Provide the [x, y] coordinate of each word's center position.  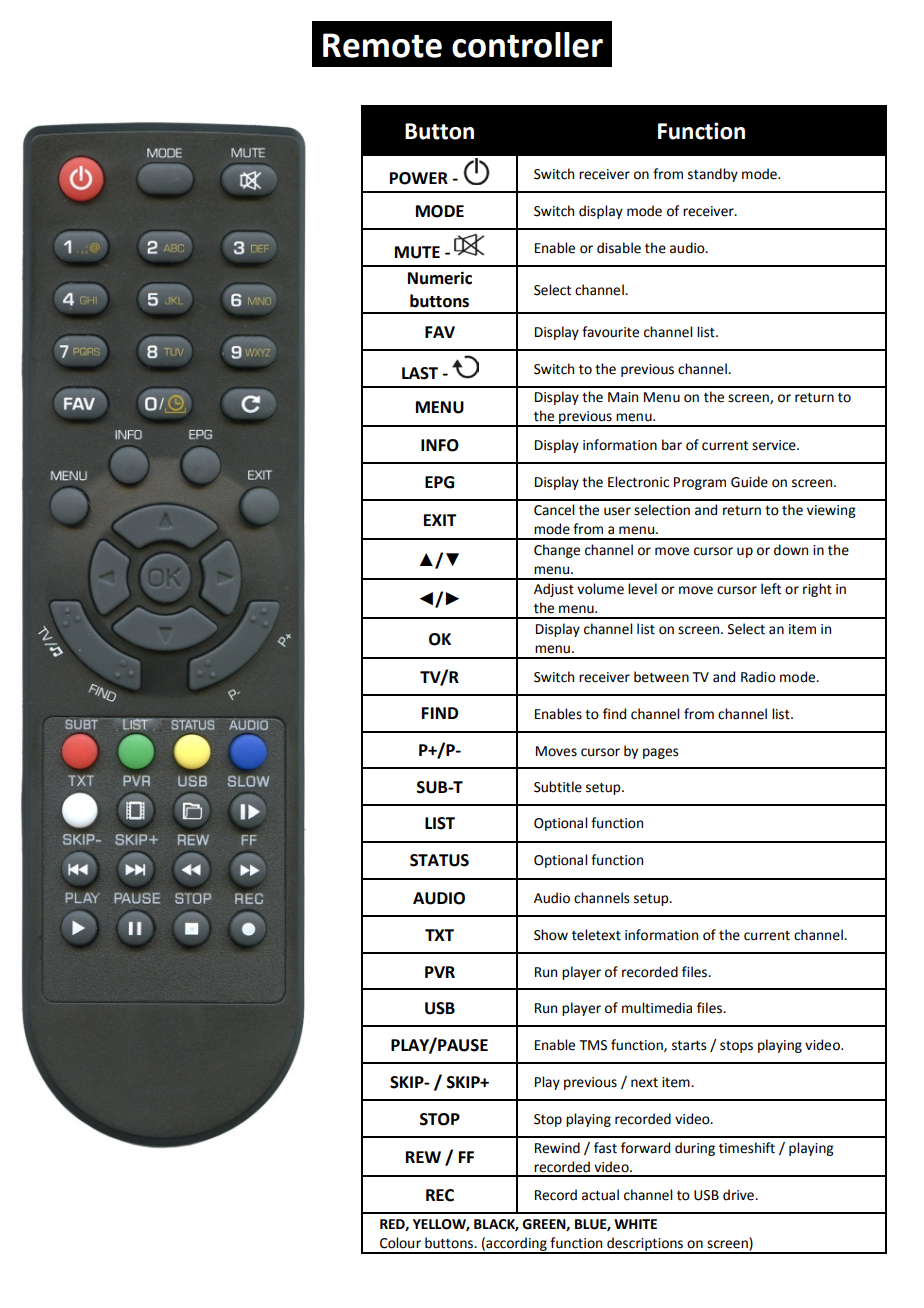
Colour [400, 1243]
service [775, 445]
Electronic [638, 482]
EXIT [440, 520]
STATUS [439, 860]
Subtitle [558, 787]
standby [713, 175]
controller [527, 45]
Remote [382, 45]
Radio [758, 677]
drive [739, 1195]
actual [600, 1195]
